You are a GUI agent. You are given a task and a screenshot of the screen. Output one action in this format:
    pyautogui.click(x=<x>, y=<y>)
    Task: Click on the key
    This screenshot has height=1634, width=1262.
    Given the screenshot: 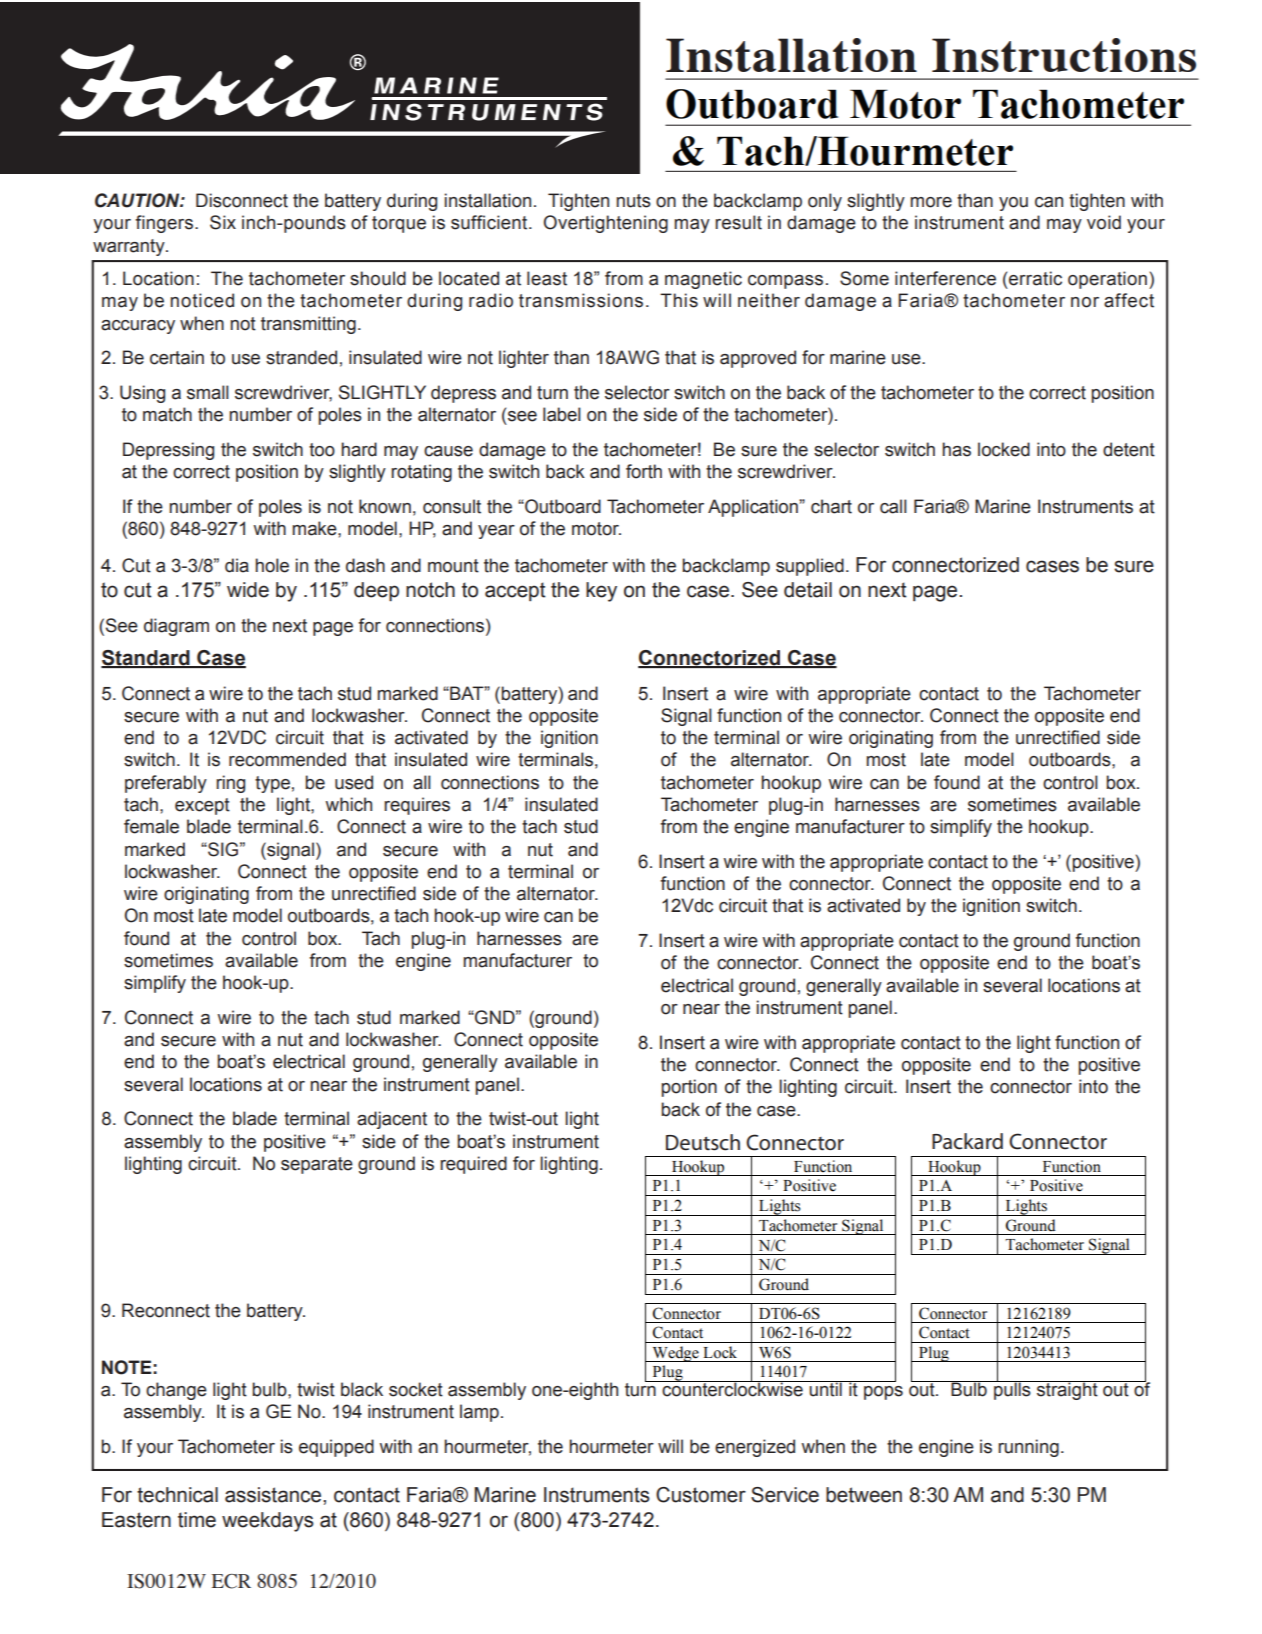 What is the action you would take?
    pyautogui.click(x=601, y=592)
